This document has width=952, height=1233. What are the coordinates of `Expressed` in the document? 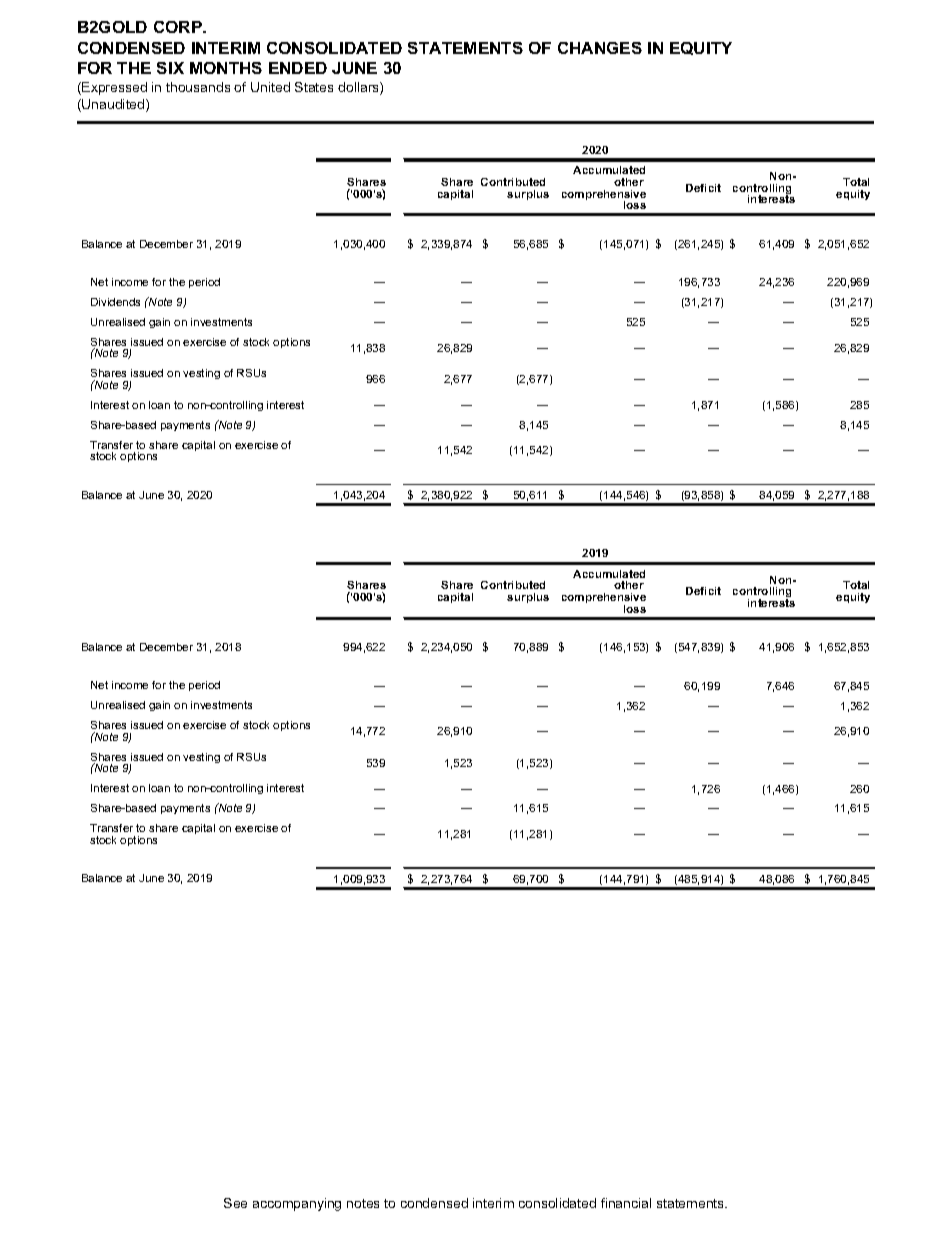 It's located at (113, 88).
